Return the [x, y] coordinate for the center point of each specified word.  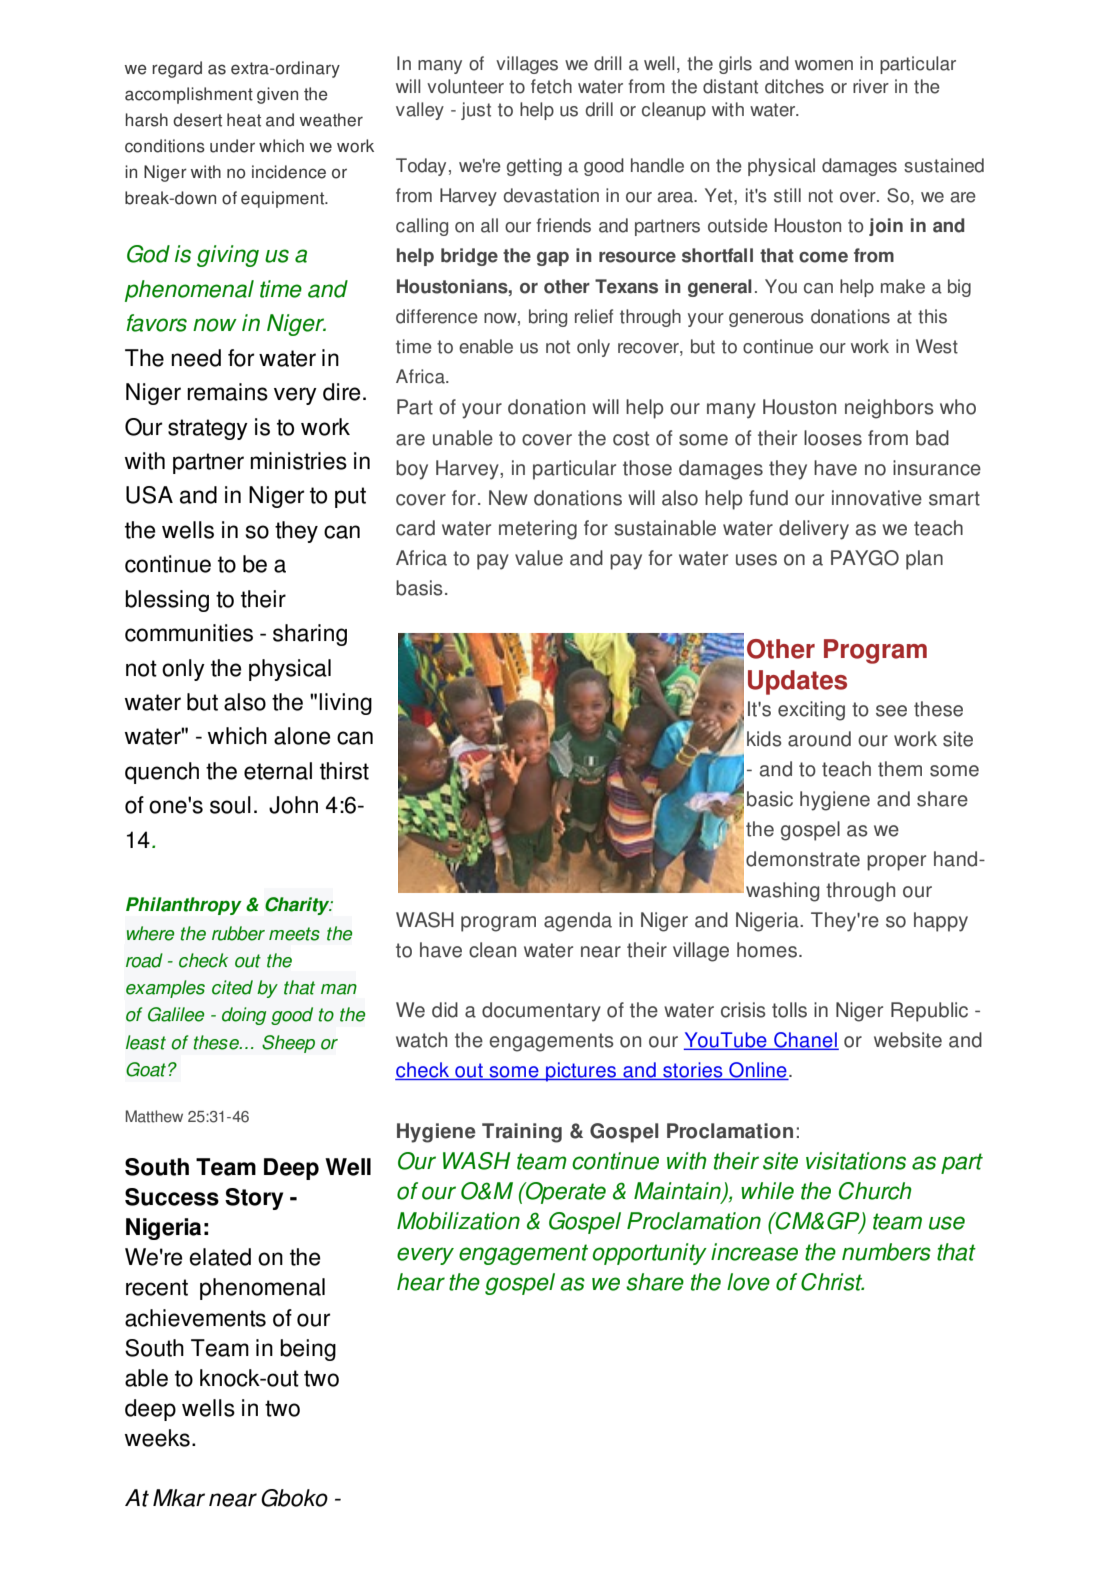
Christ [832, 1282]
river [871, 86]
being [308, 1350]
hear [421, 1282]
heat [244, 120]
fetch [551, 86]
